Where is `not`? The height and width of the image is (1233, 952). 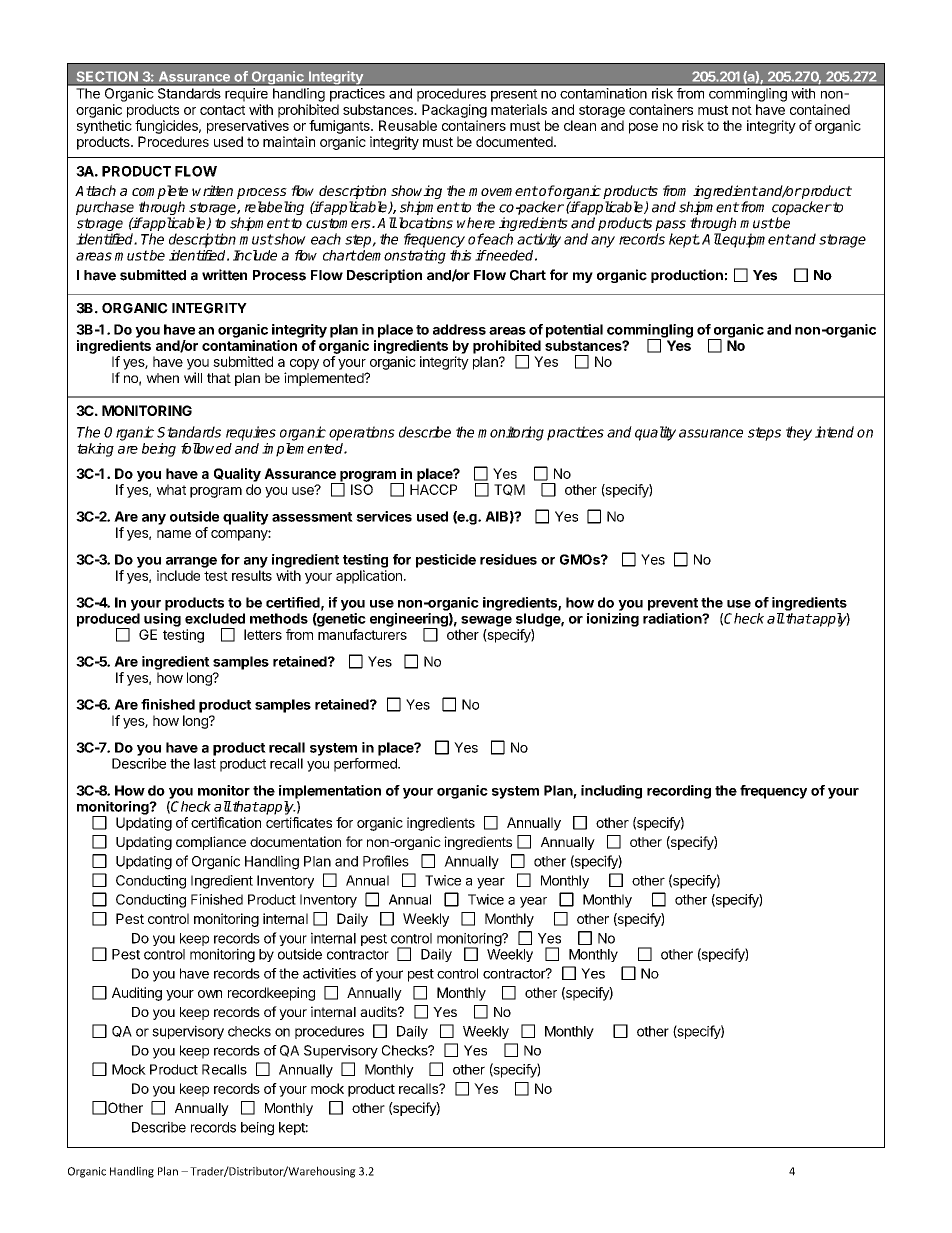 not is located at coordinates (742, 110).
